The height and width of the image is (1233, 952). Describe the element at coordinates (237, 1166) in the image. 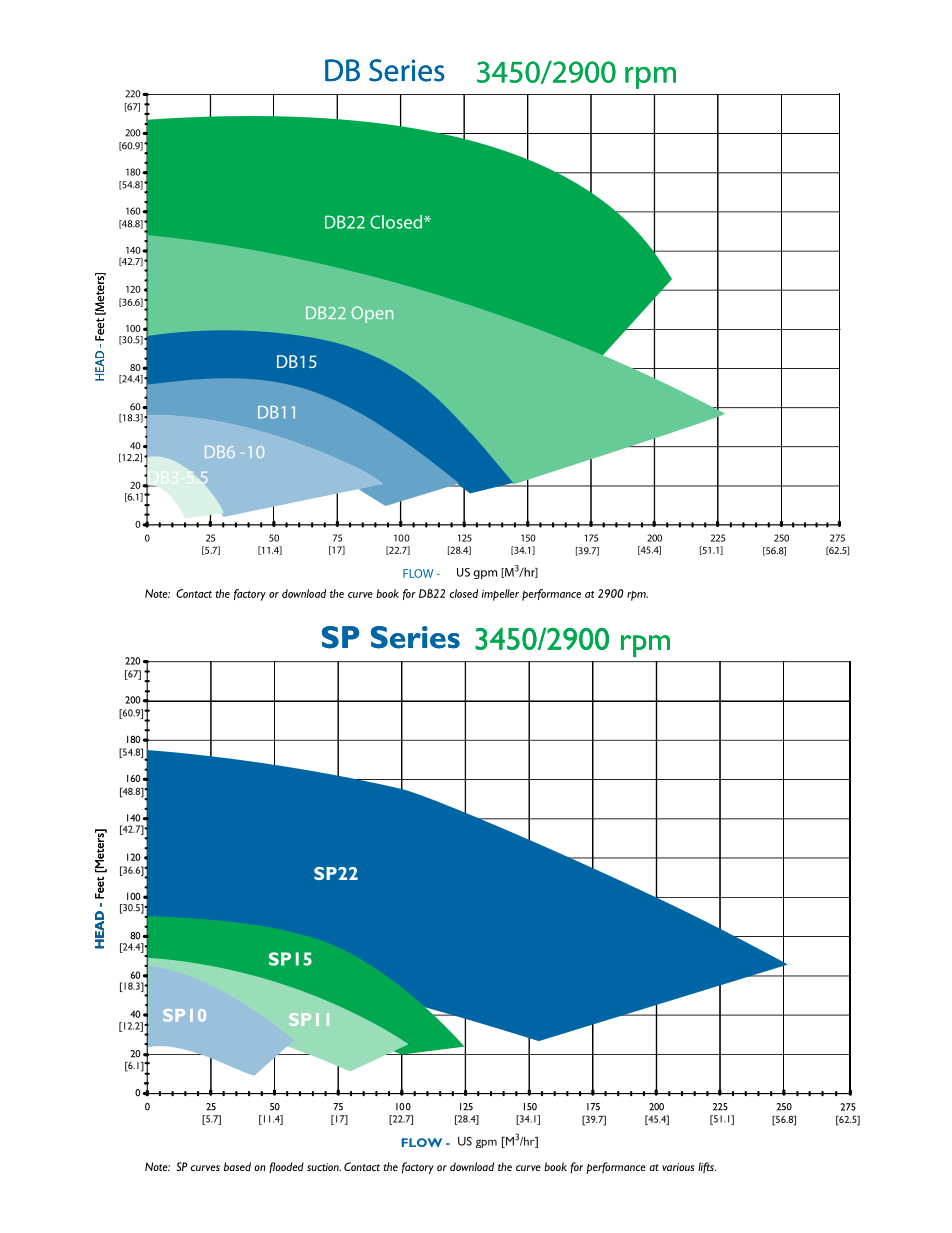

I see `based` at that location.
